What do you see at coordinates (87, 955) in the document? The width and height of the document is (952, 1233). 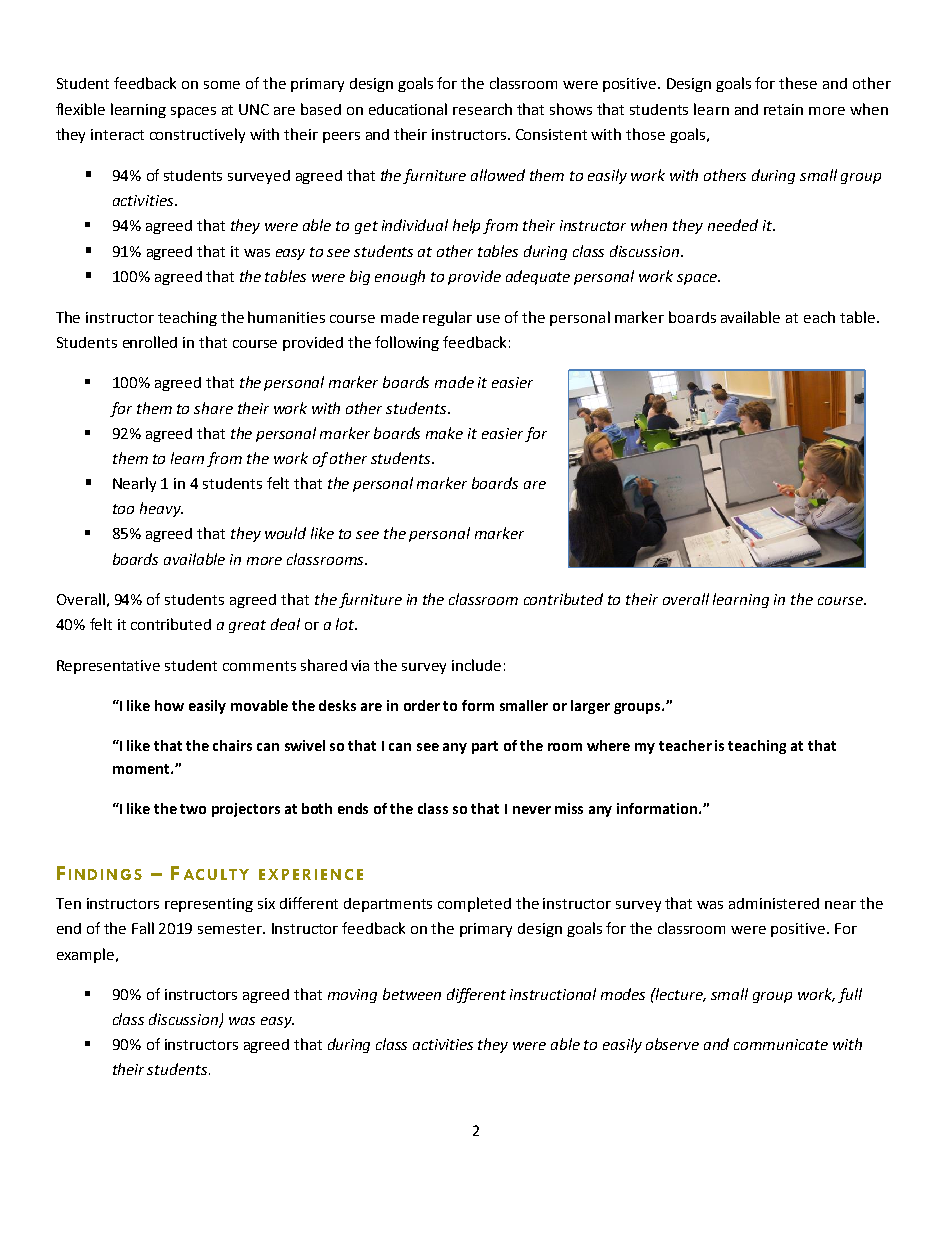 I see `example` at bounding box center [87, 955].
